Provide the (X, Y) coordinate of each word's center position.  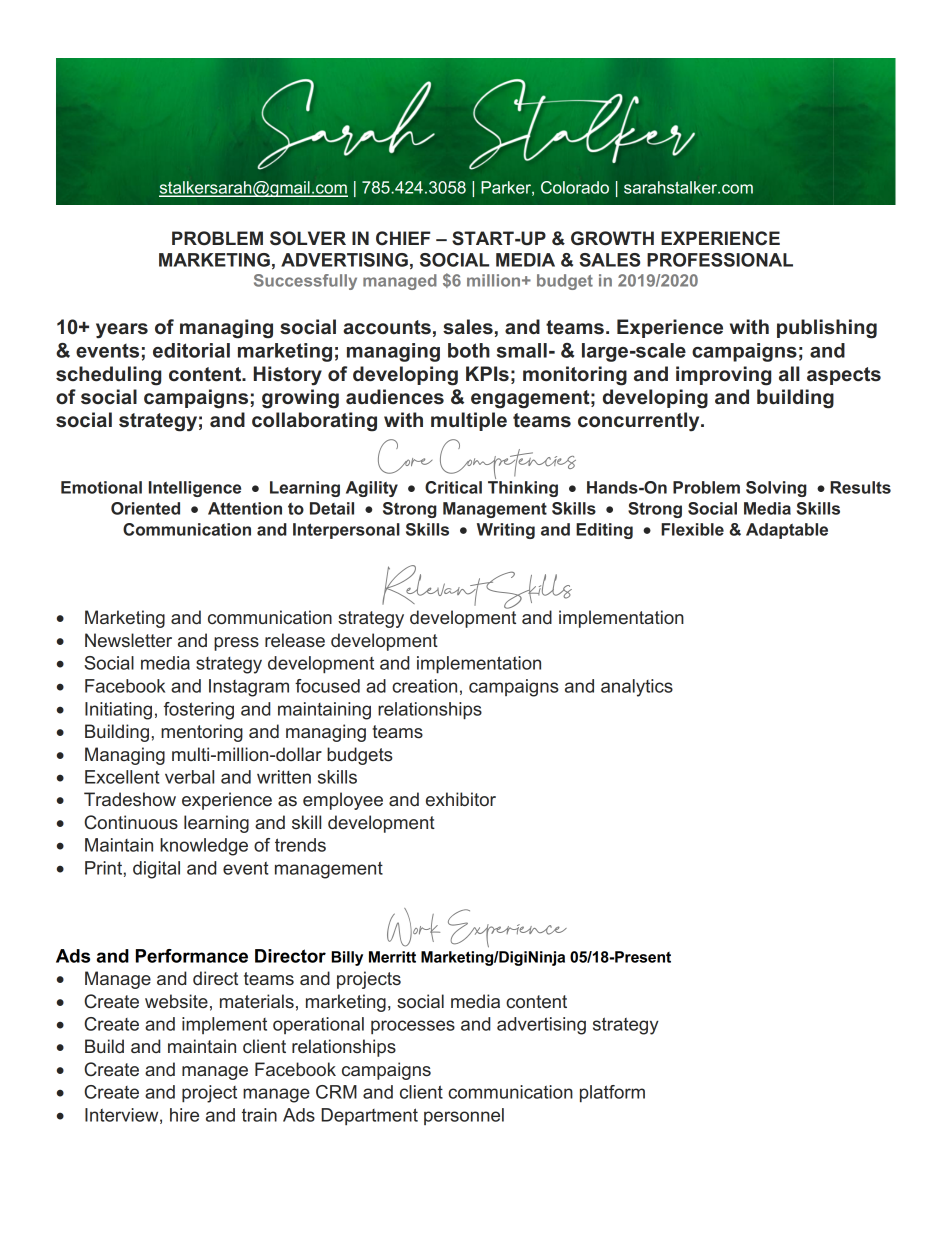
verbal (189, 777)
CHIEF (403, 238)
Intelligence (195, 489)
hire (184, 1115)
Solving (776, 489)
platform (612, 1094)
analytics (637, 688)
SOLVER (308, 238)
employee (343, 801)
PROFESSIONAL (720, 260)
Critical (453, 487)
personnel (464, 1116)
